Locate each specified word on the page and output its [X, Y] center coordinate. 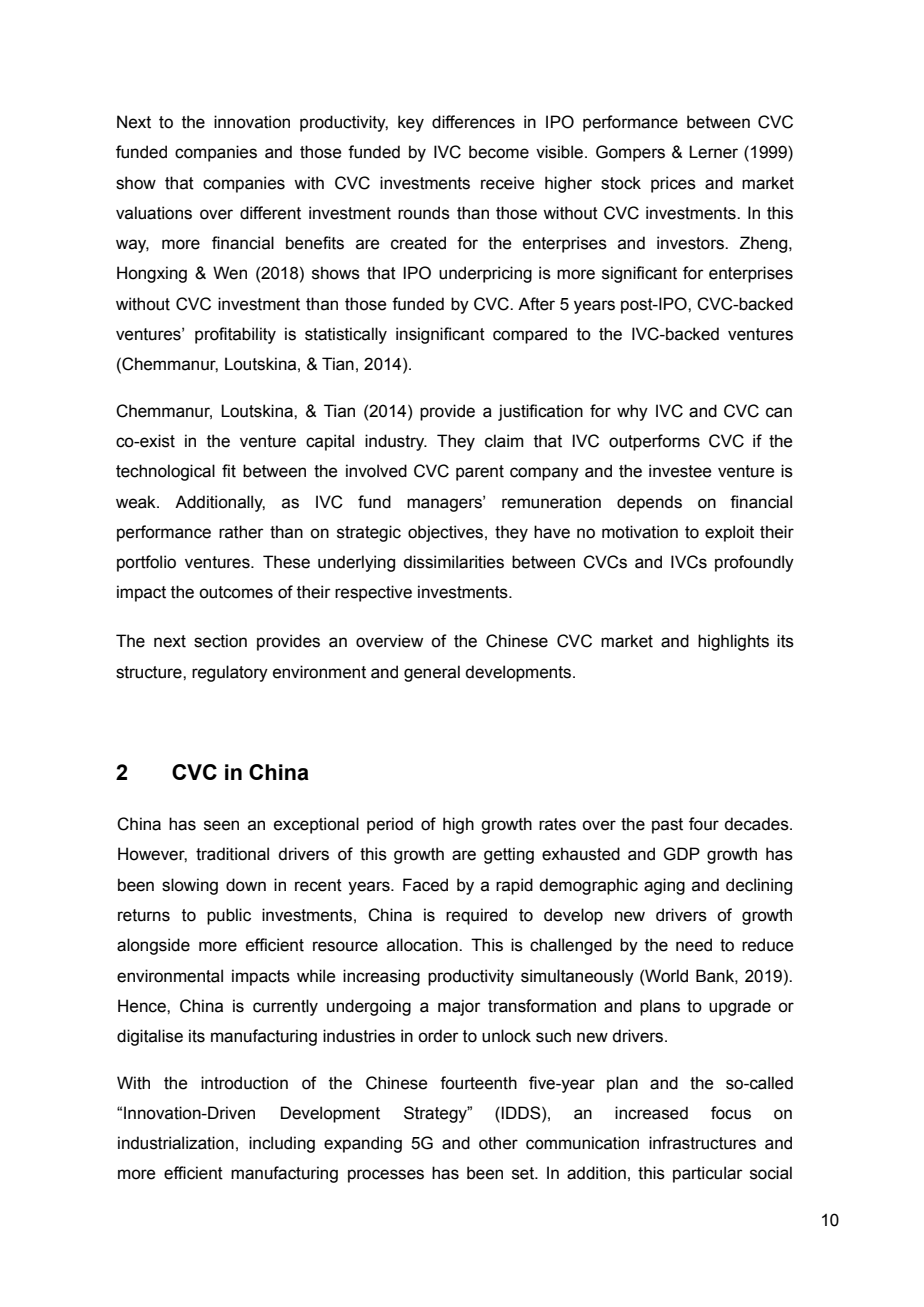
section [220, 641]
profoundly [754, 563]
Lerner [713, 152]
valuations [154, 213]
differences [473, 122]
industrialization [176, 1143]
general [432, 673]
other [498, 1143]
